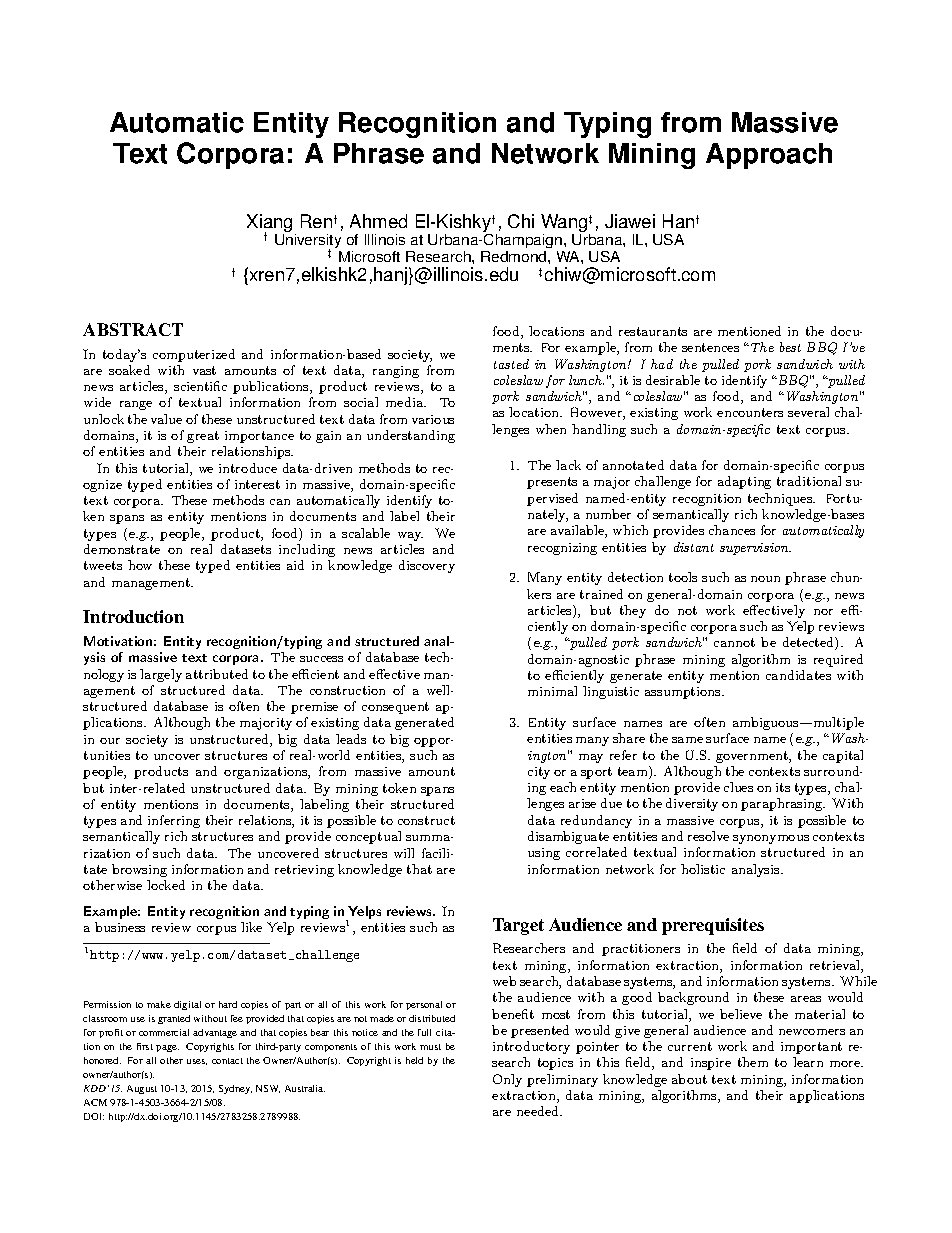 The width and height of the image is (952, 1233). I want to click on synonymous, so click(771, 839).
